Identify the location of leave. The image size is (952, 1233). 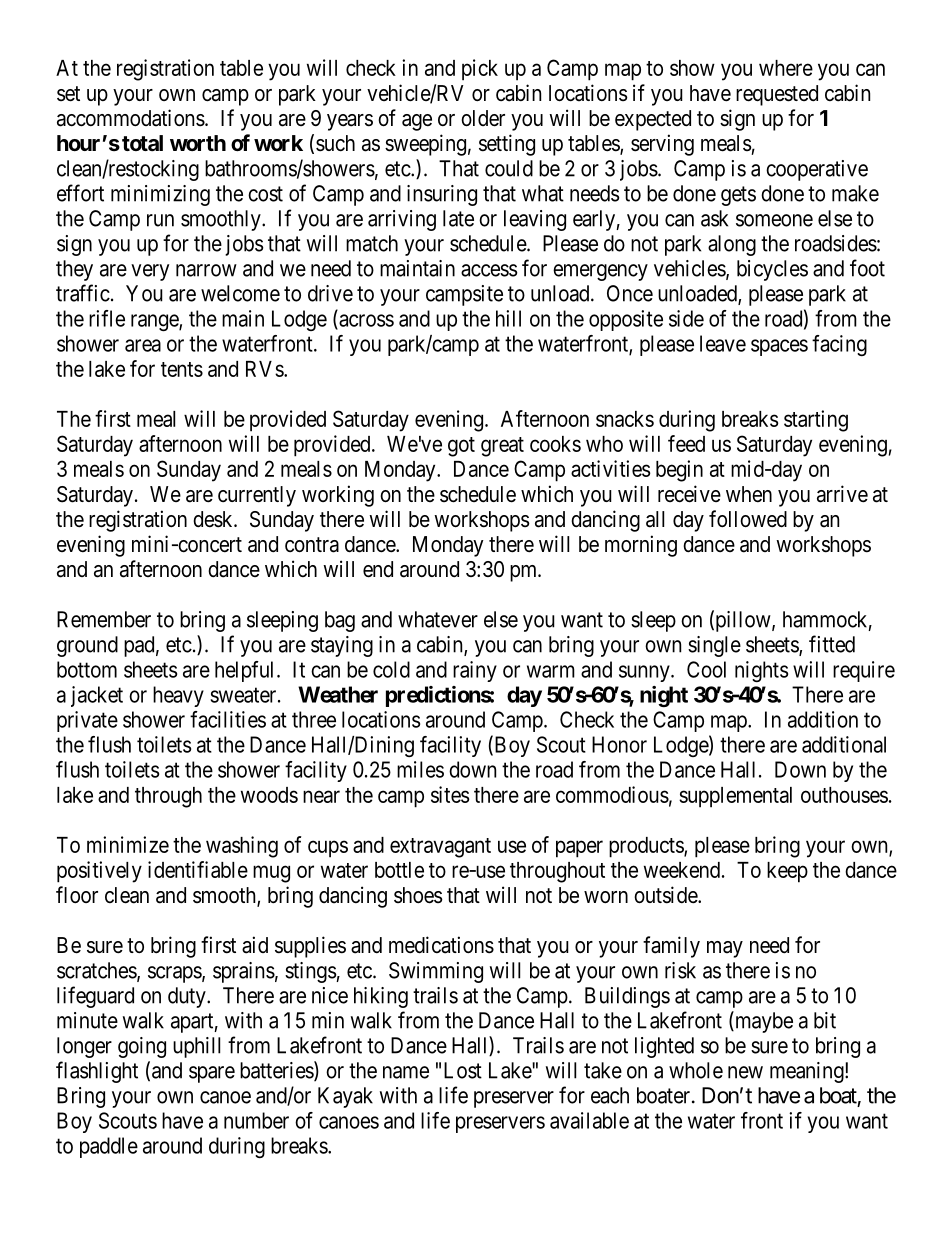
(723, 343).
